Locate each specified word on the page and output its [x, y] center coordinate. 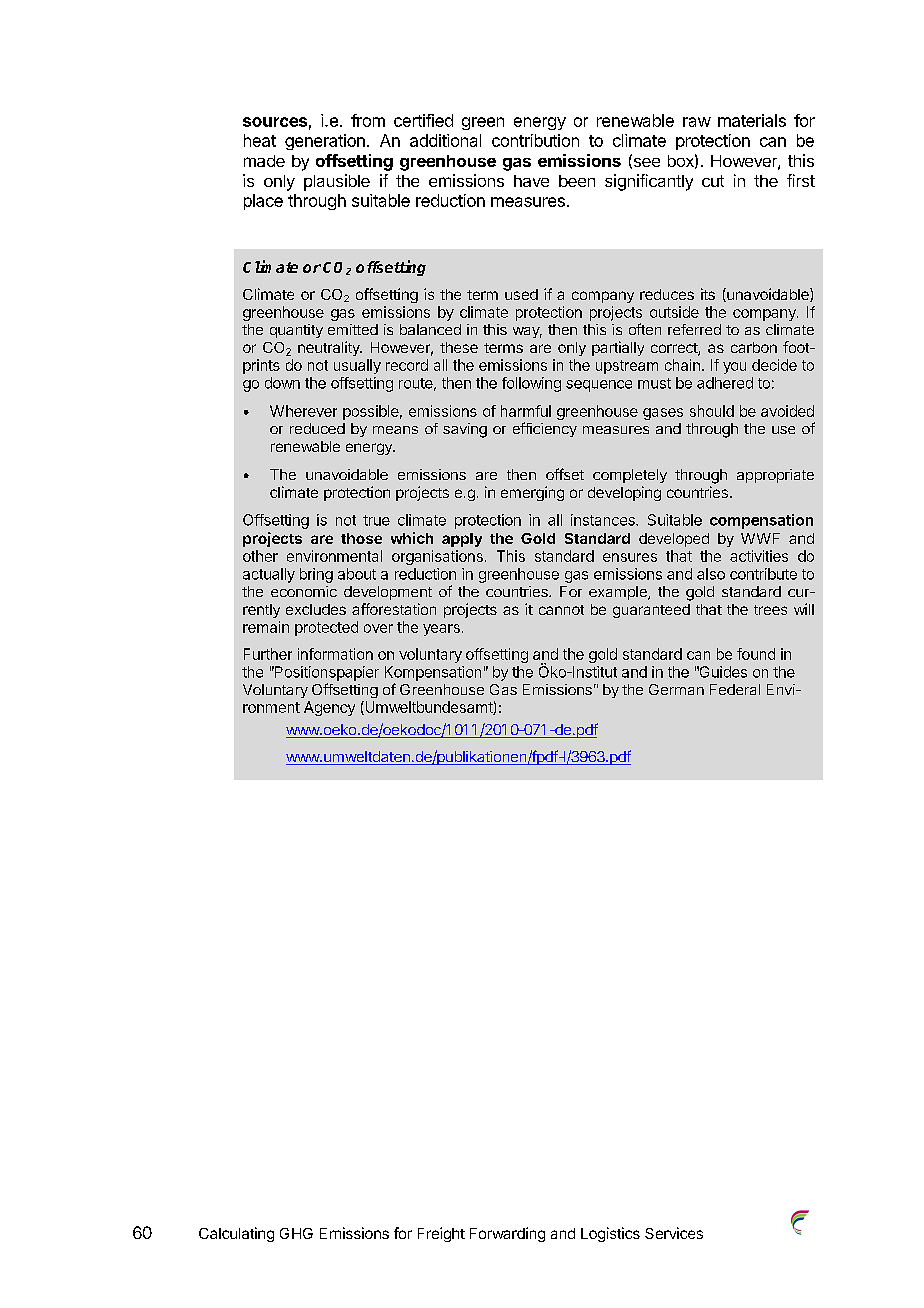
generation [325, 142]
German [676, 689]
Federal [735, 689]
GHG [296, 1233]
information [335, 654]
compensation [761, 521]
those [361, 538]
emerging [532, 493]
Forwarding [507, 1234]
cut [713, 181]
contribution [535, 140]
